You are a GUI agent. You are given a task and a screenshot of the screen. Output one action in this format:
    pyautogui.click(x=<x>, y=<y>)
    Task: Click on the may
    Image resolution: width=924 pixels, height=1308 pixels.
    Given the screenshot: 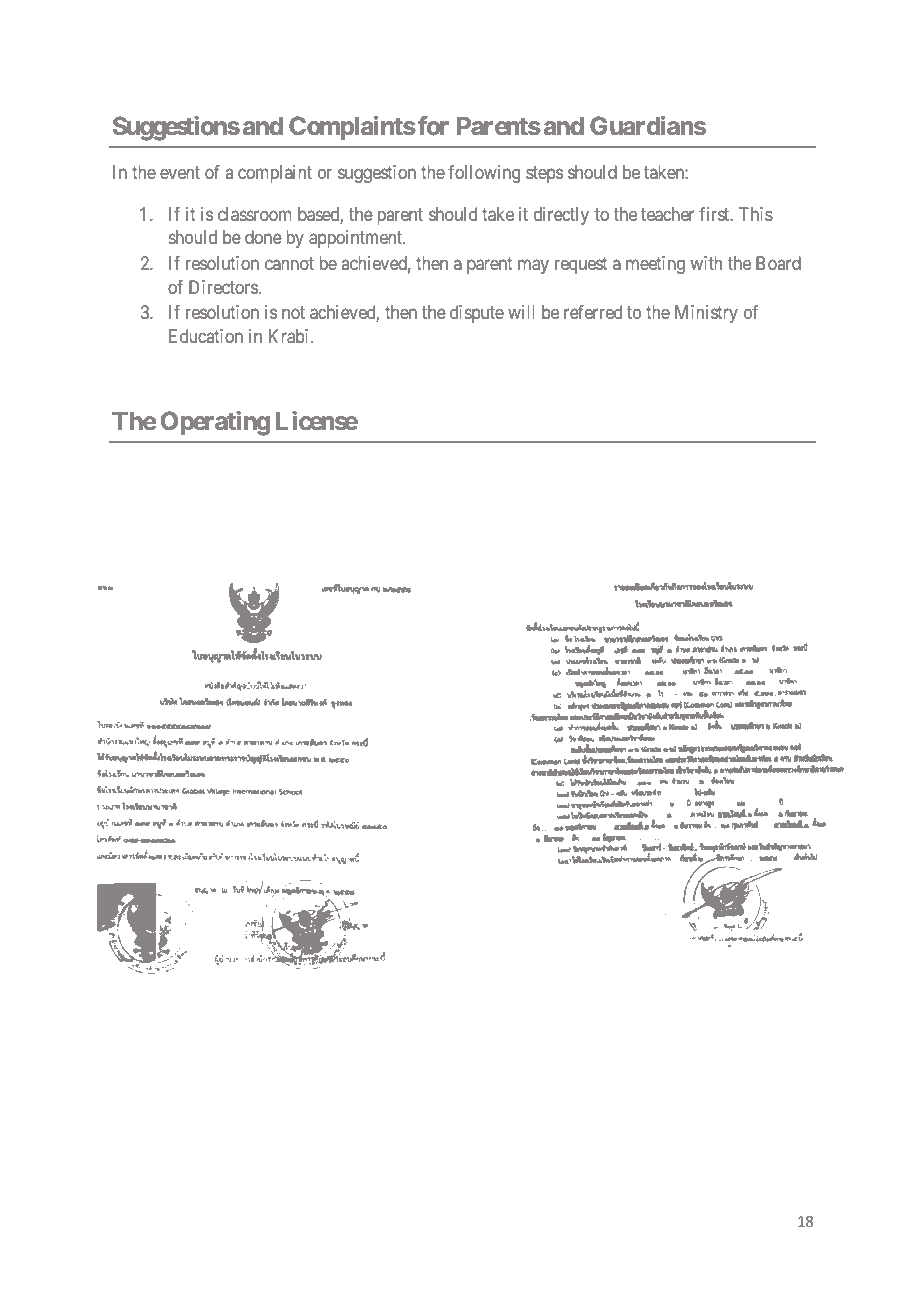 What is the action you would take?
    pyautogui.click(x=533, y=266)
